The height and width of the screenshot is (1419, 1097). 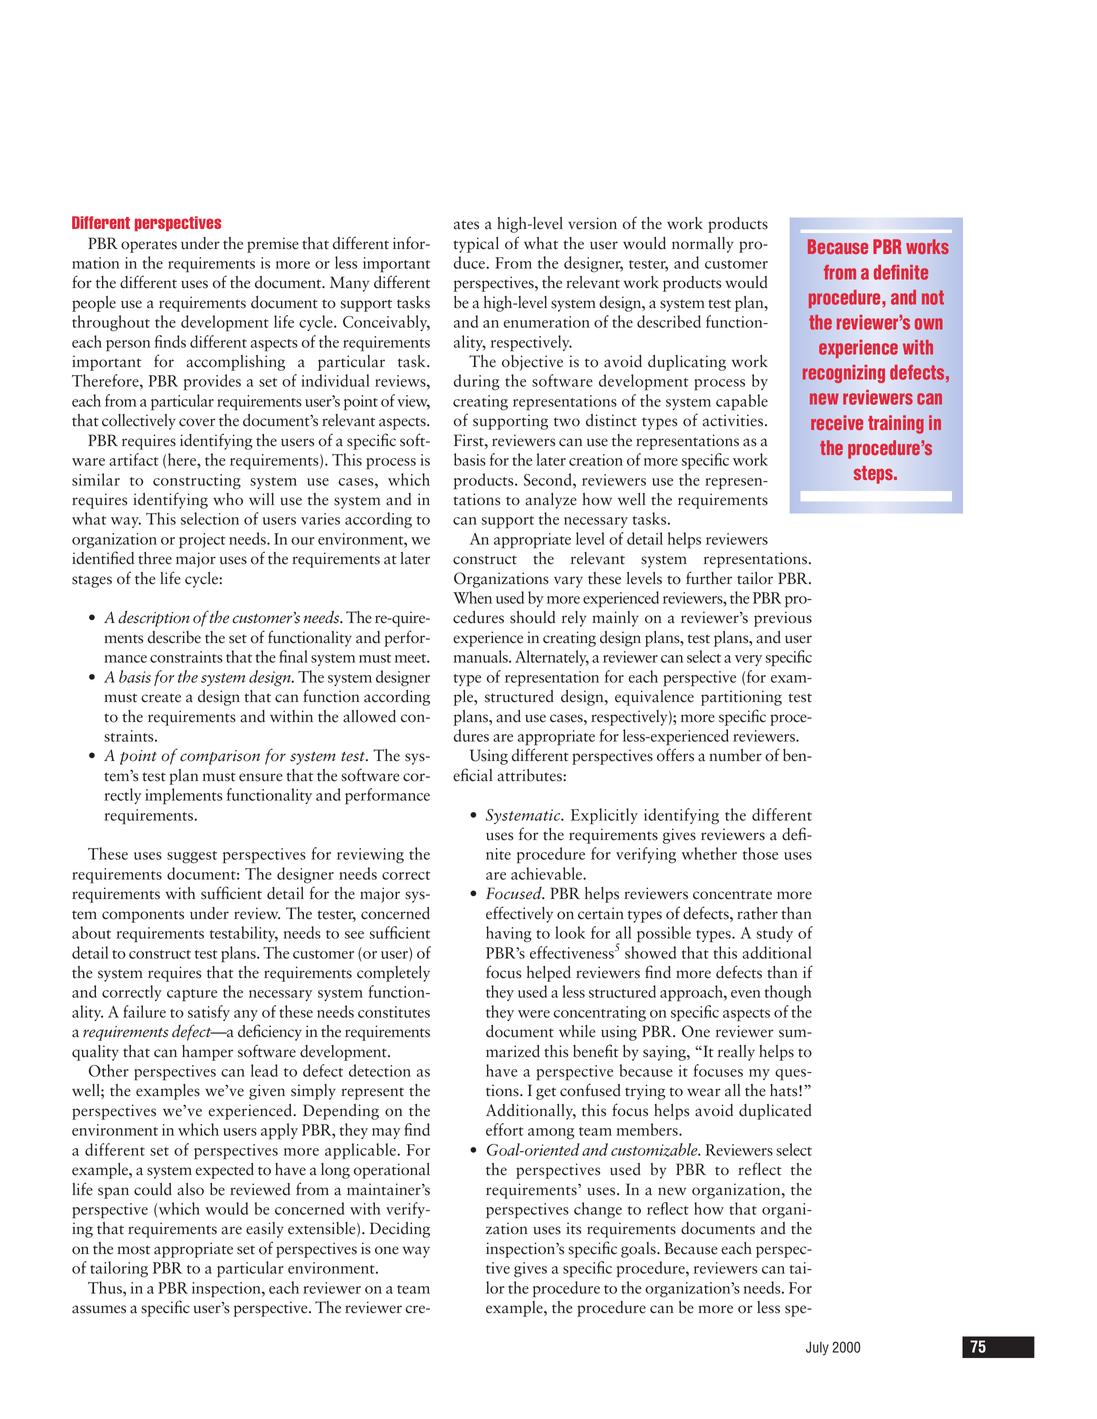 What do you see at coordinates (99, 1309) in the screenshot?
I see `assumes` at bounding box center [99, 1309].
